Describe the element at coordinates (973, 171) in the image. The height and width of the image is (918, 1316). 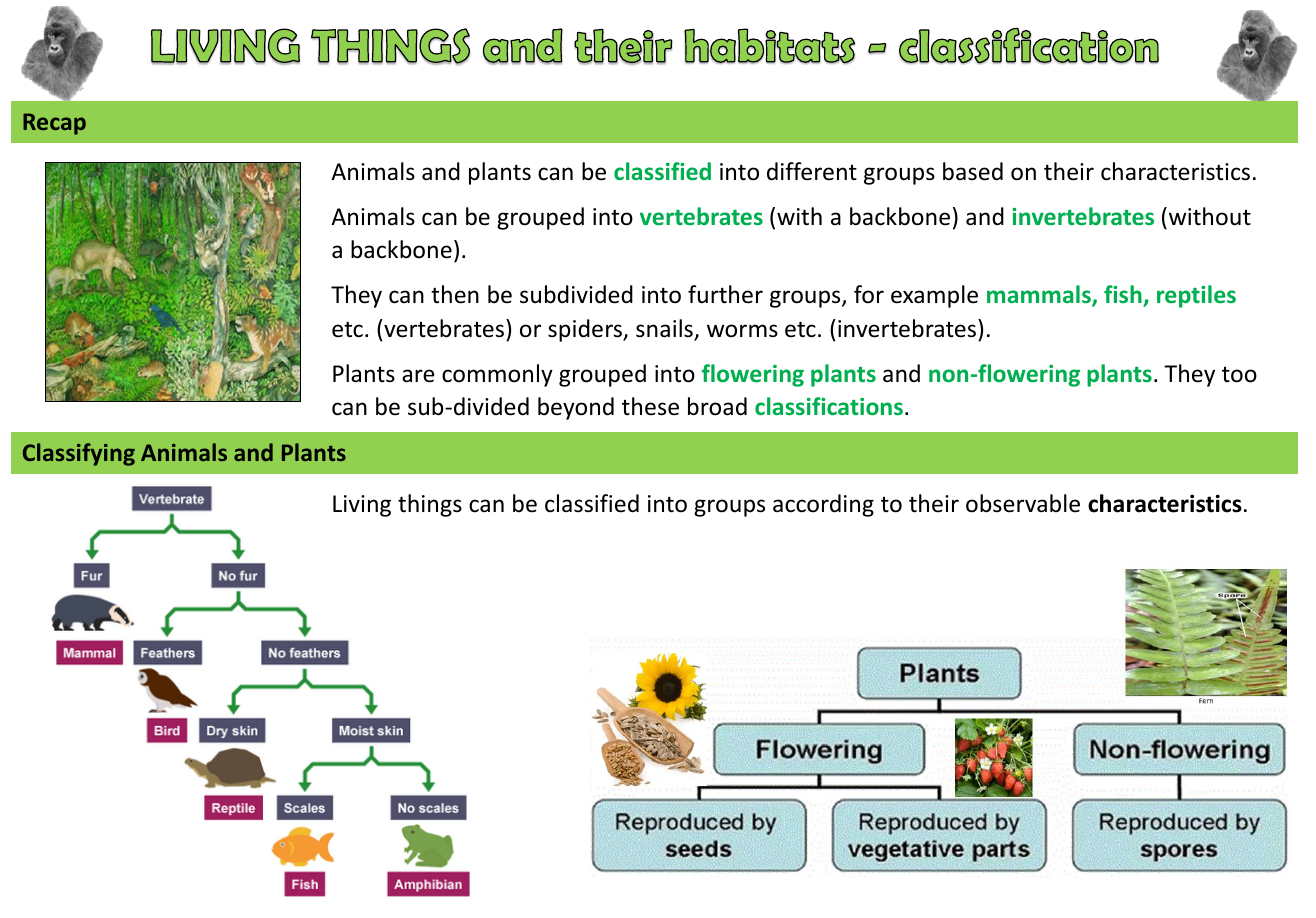
I see `based` at that location.
